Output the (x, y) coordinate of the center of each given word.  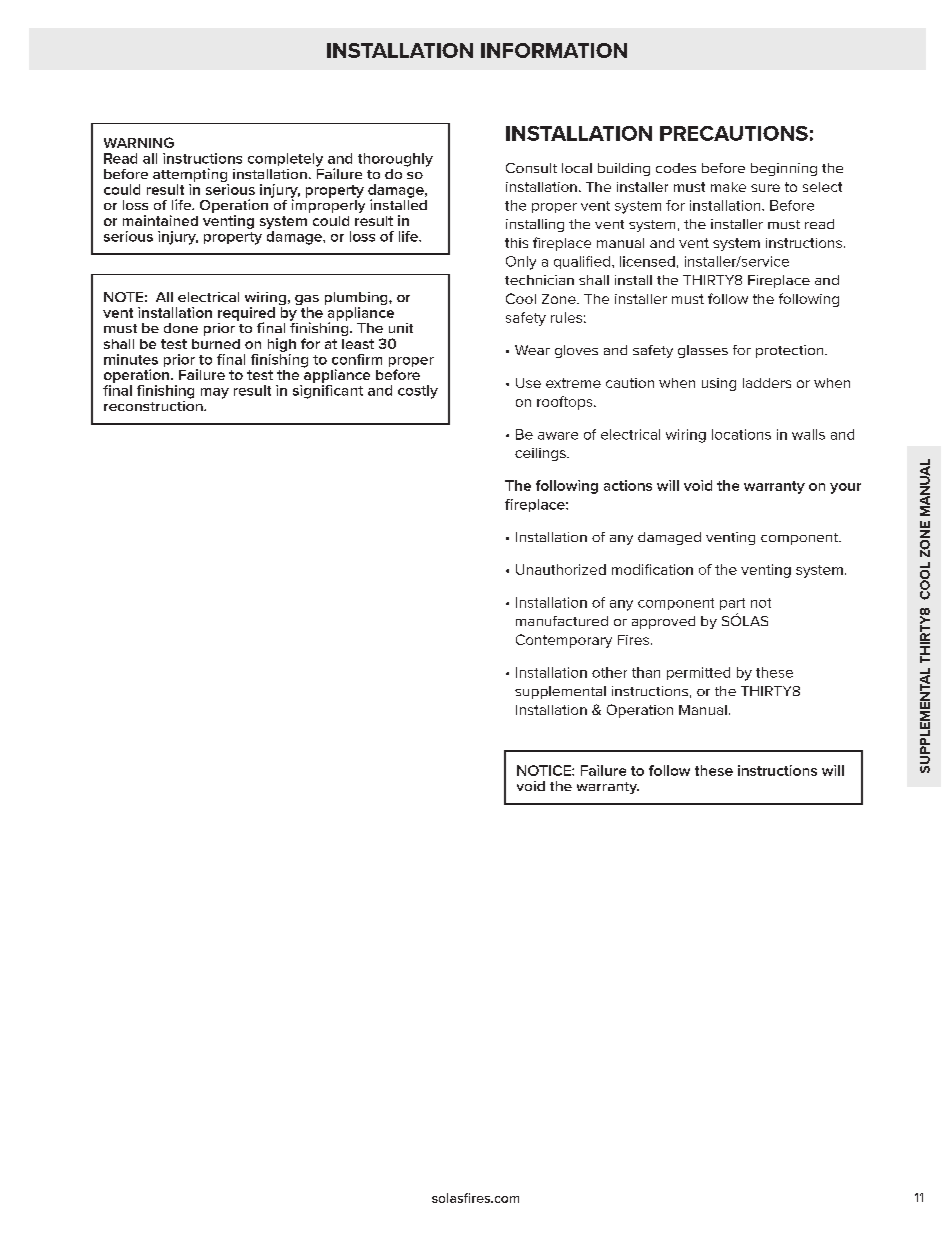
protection (791, 351)
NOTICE (545, 770)
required (246, 315)
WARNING (139, 142)
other (609, 672)
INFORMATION (554, 50)
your (845, 488)
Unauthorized (561, 569)
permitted (698, 673)
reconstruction (154, 404)
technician (539, 280)
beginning (784, 169)
